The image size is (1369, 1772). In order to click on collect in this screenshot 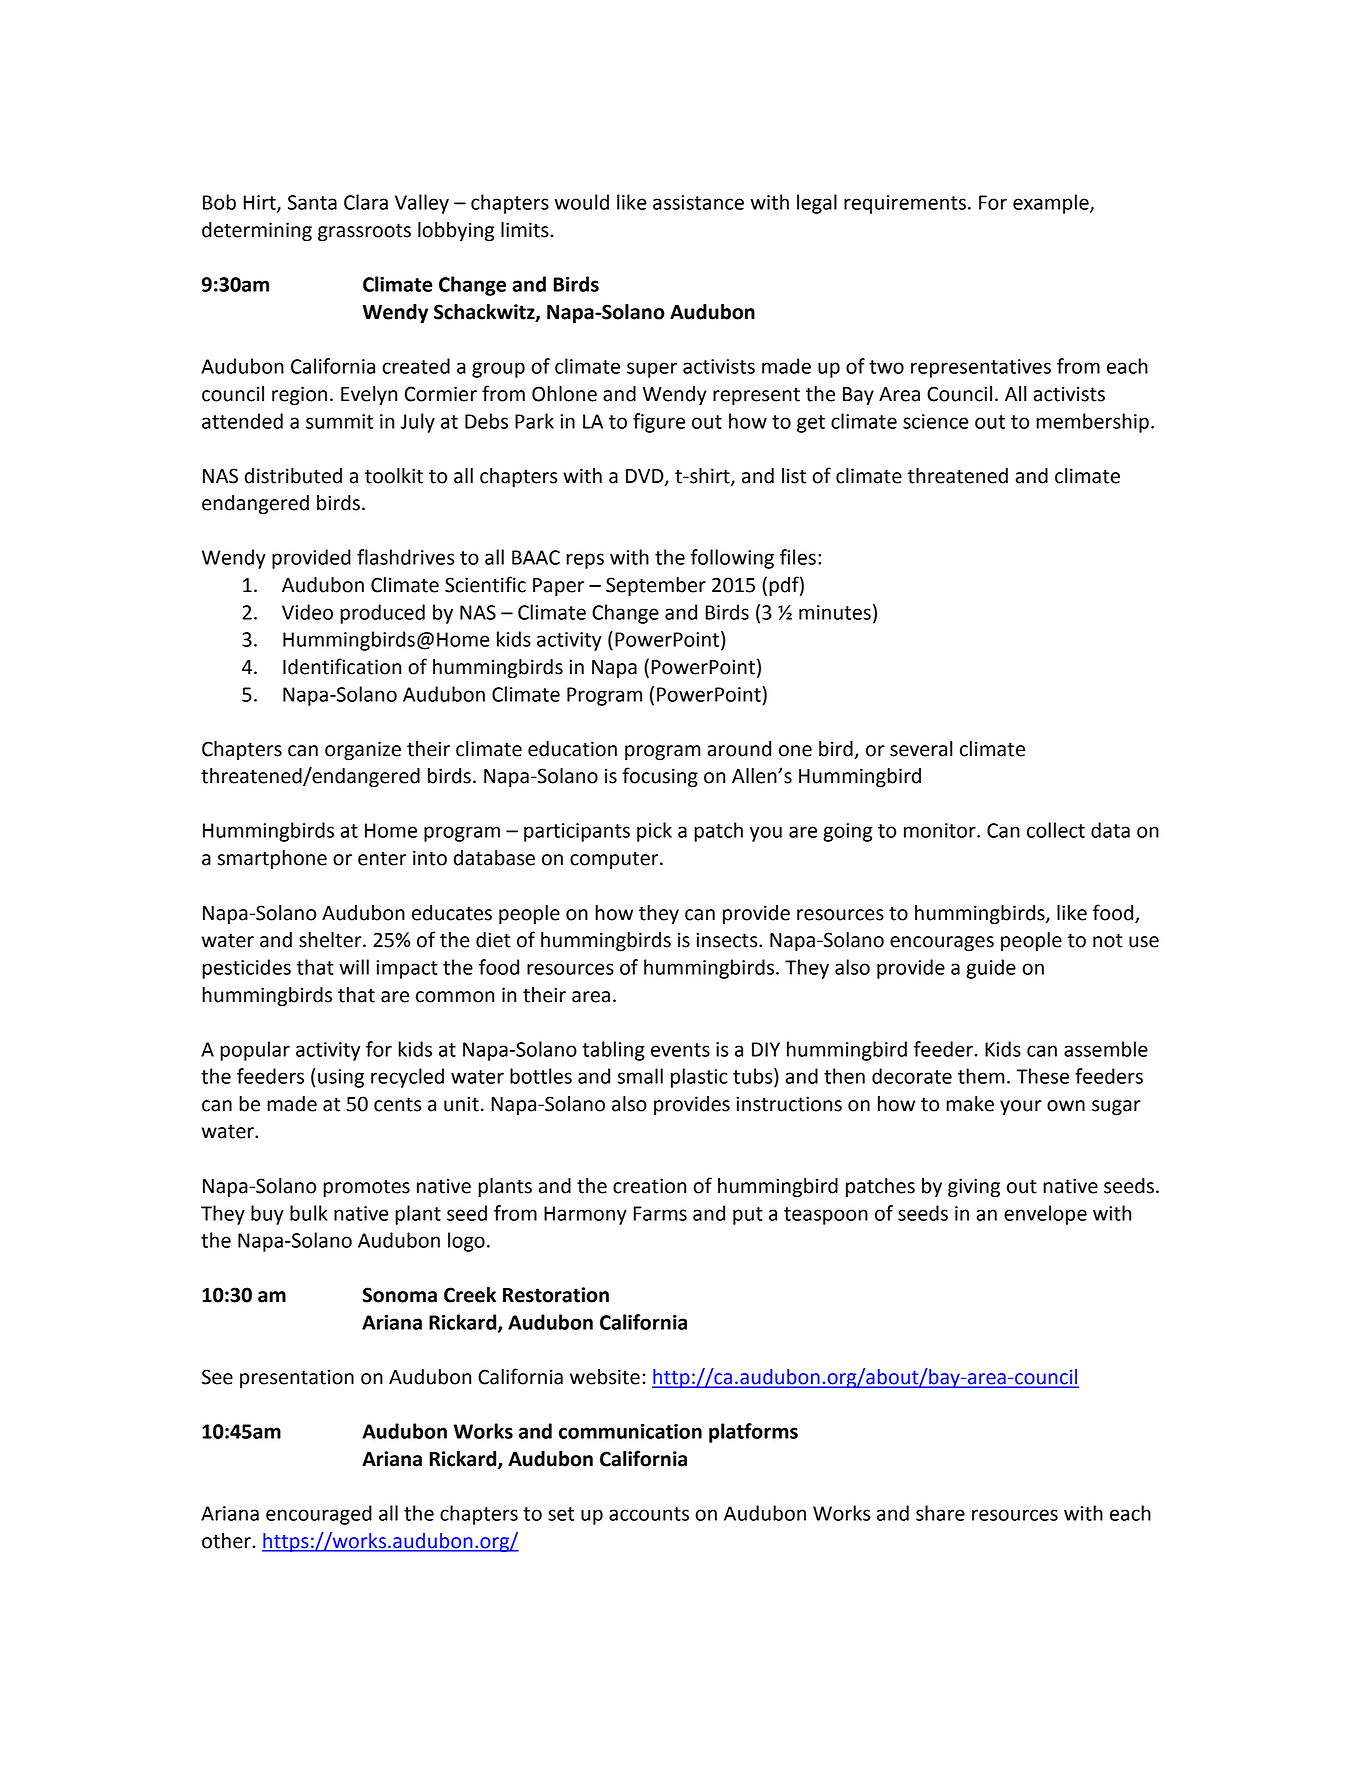, I will do `click(1056, 830)`.
